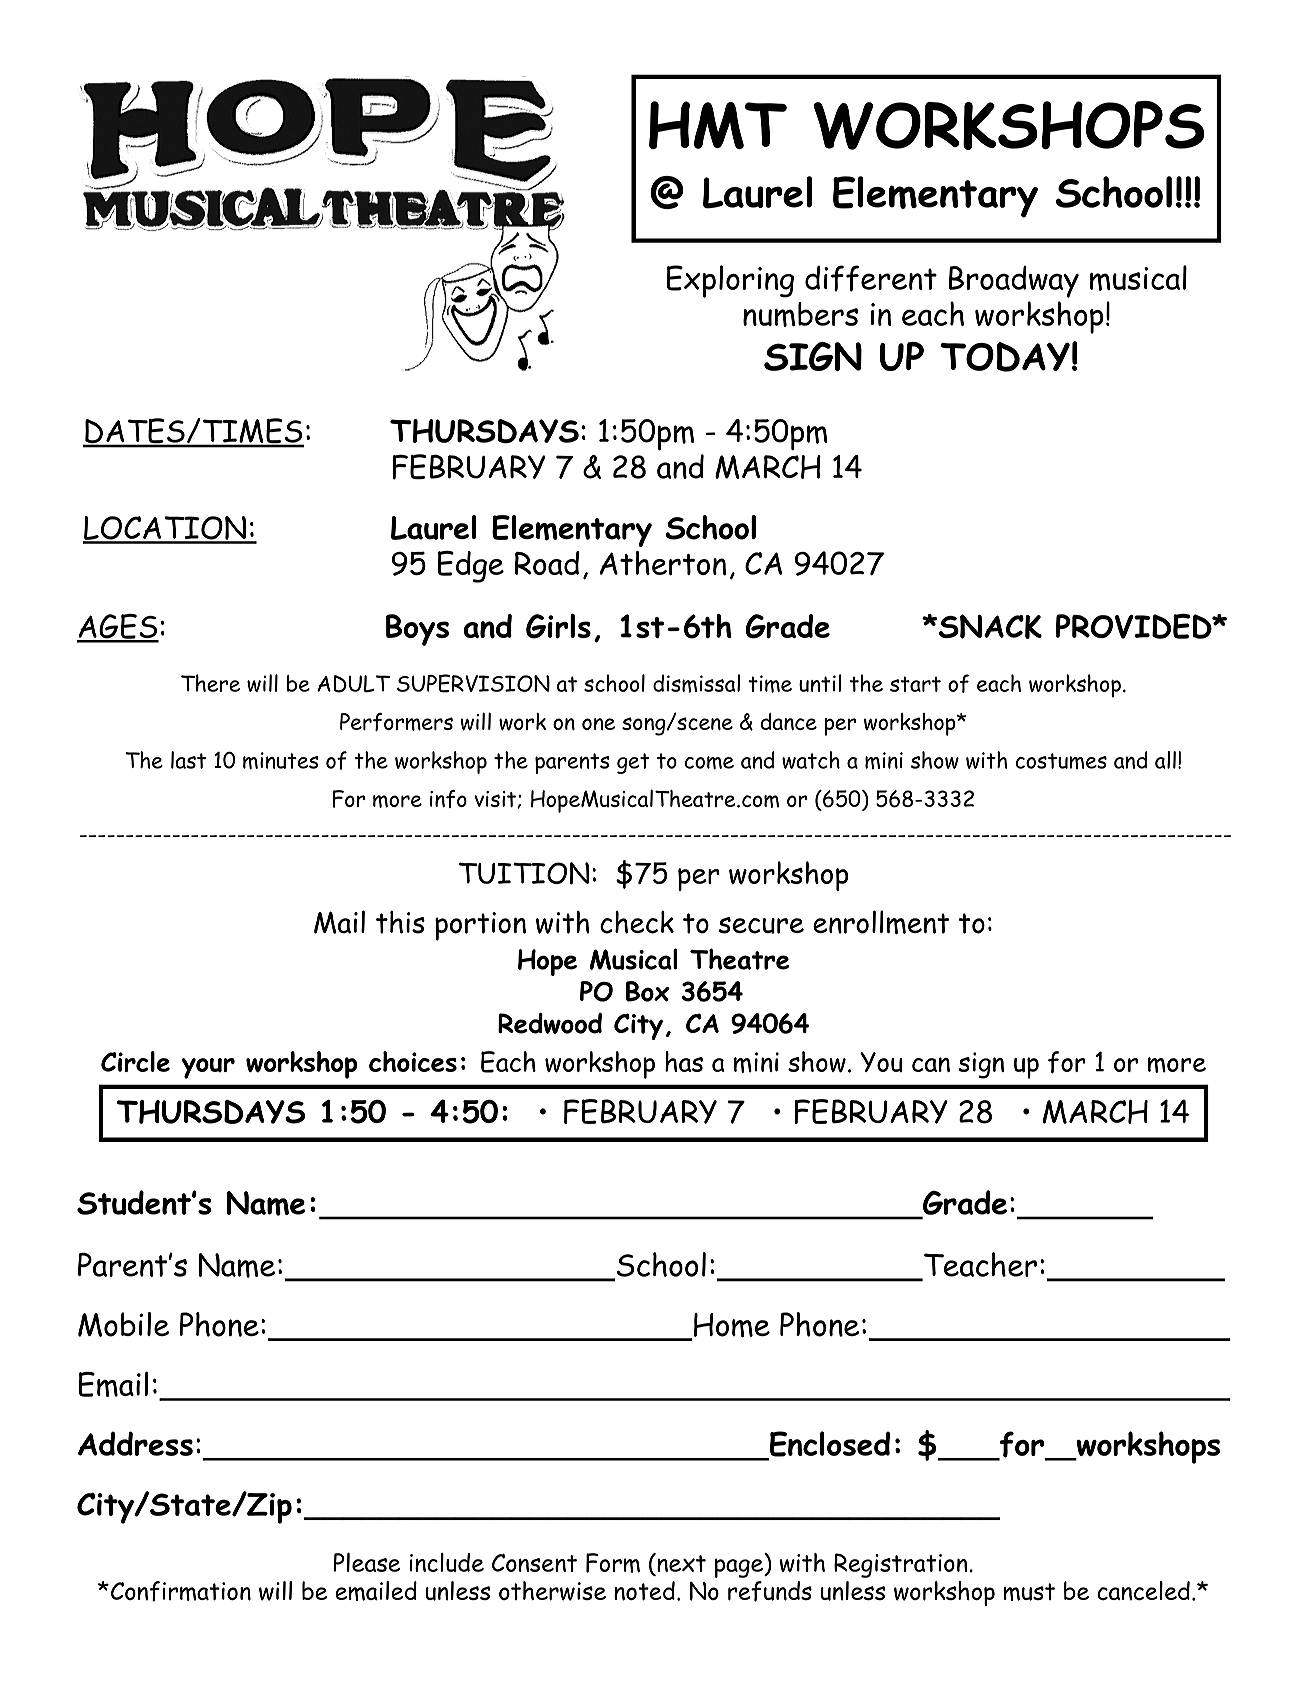 Image resolution: width=1307 pixels, height=1691 pixels. What do you see at coordinates (990, 626) in the screenshot?
I see `SNACK` at bounding box center [990, 626].
